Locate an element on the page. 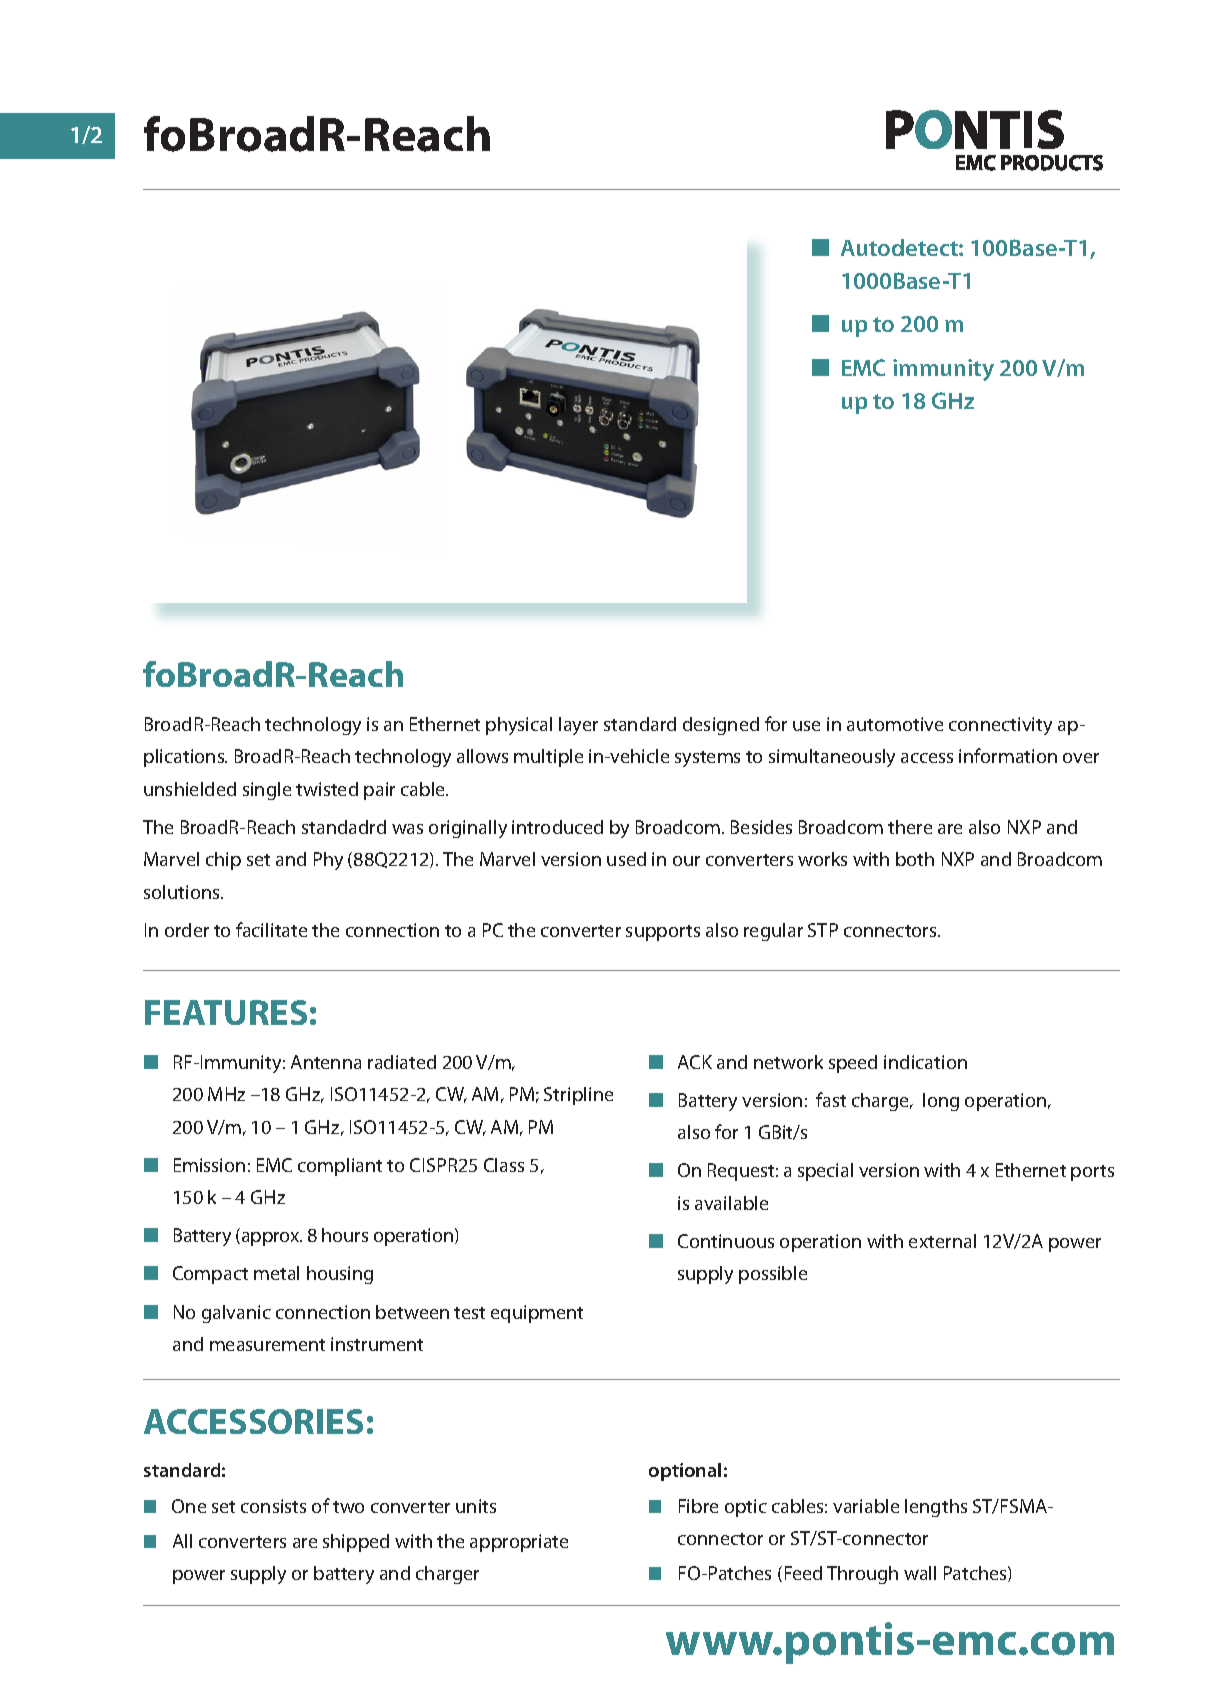 This image has width=1206, height=1705. compliant is located at coordinates (340, 1167).
